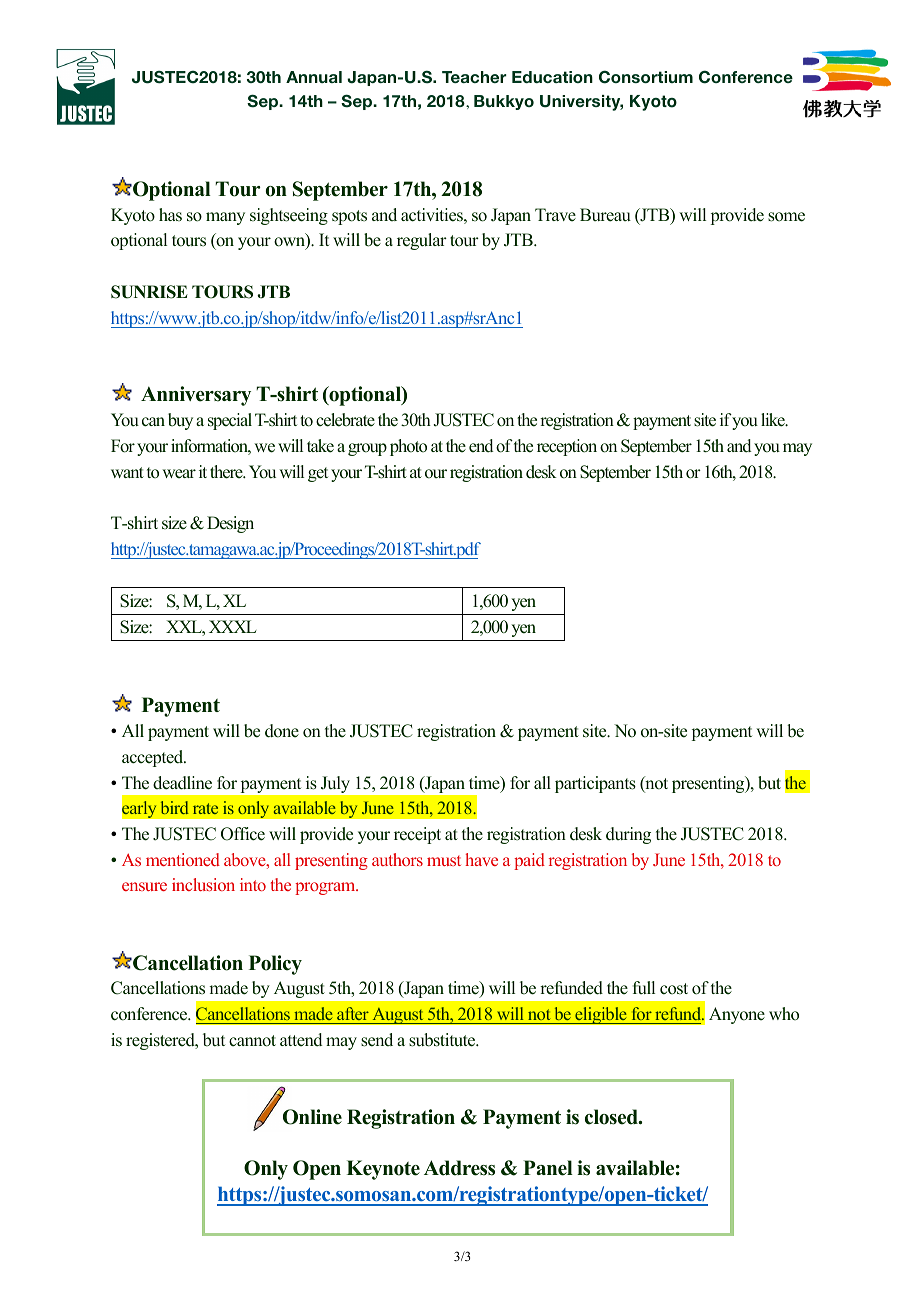 The image size is (924, 1308). Describe the element at coordinates (595, 784) in the document. I see `participants` at that location.
